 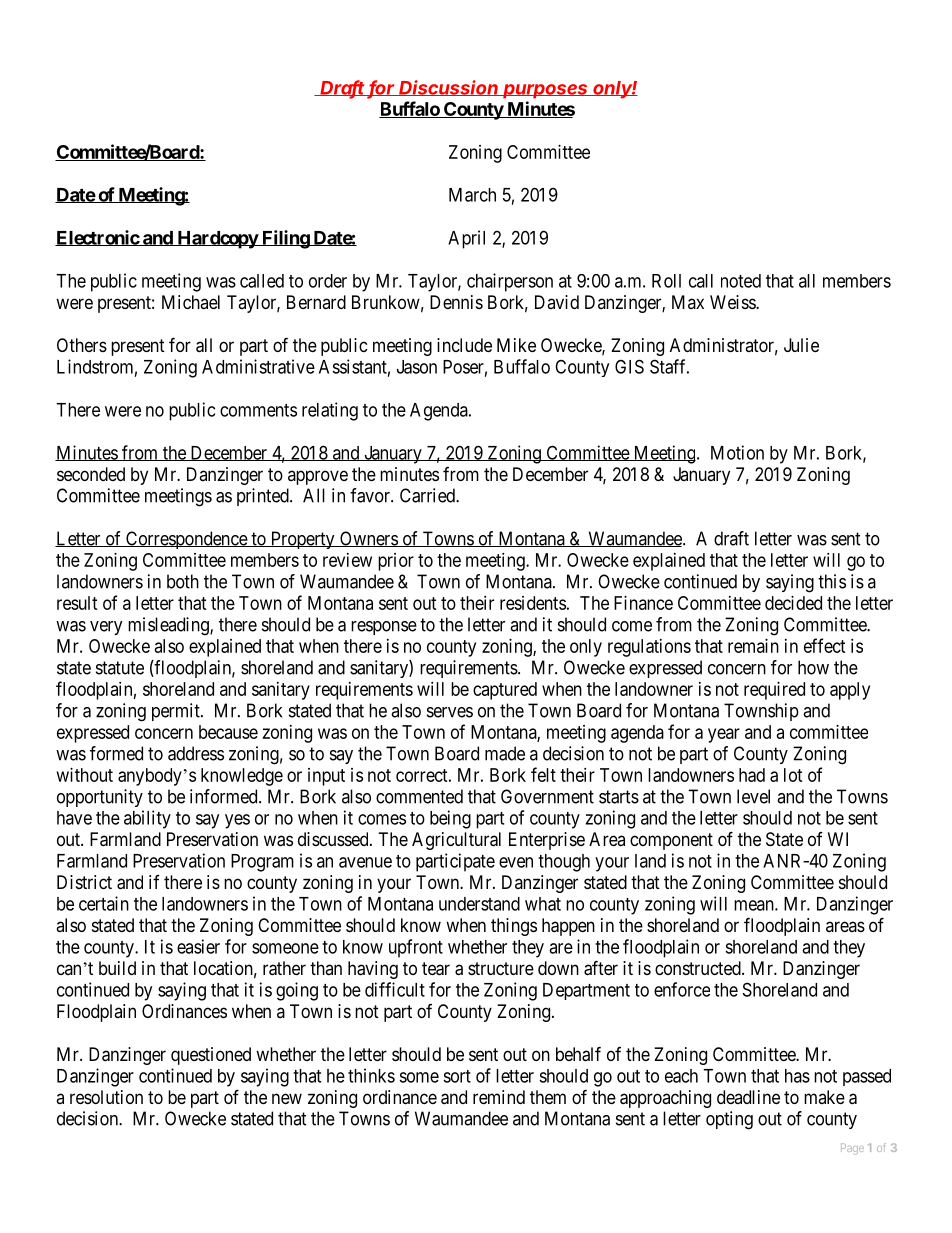 What do you see at coordinates (545, 91) in the screenshot?
I see `purposes` at bounding box center [545, 91].
